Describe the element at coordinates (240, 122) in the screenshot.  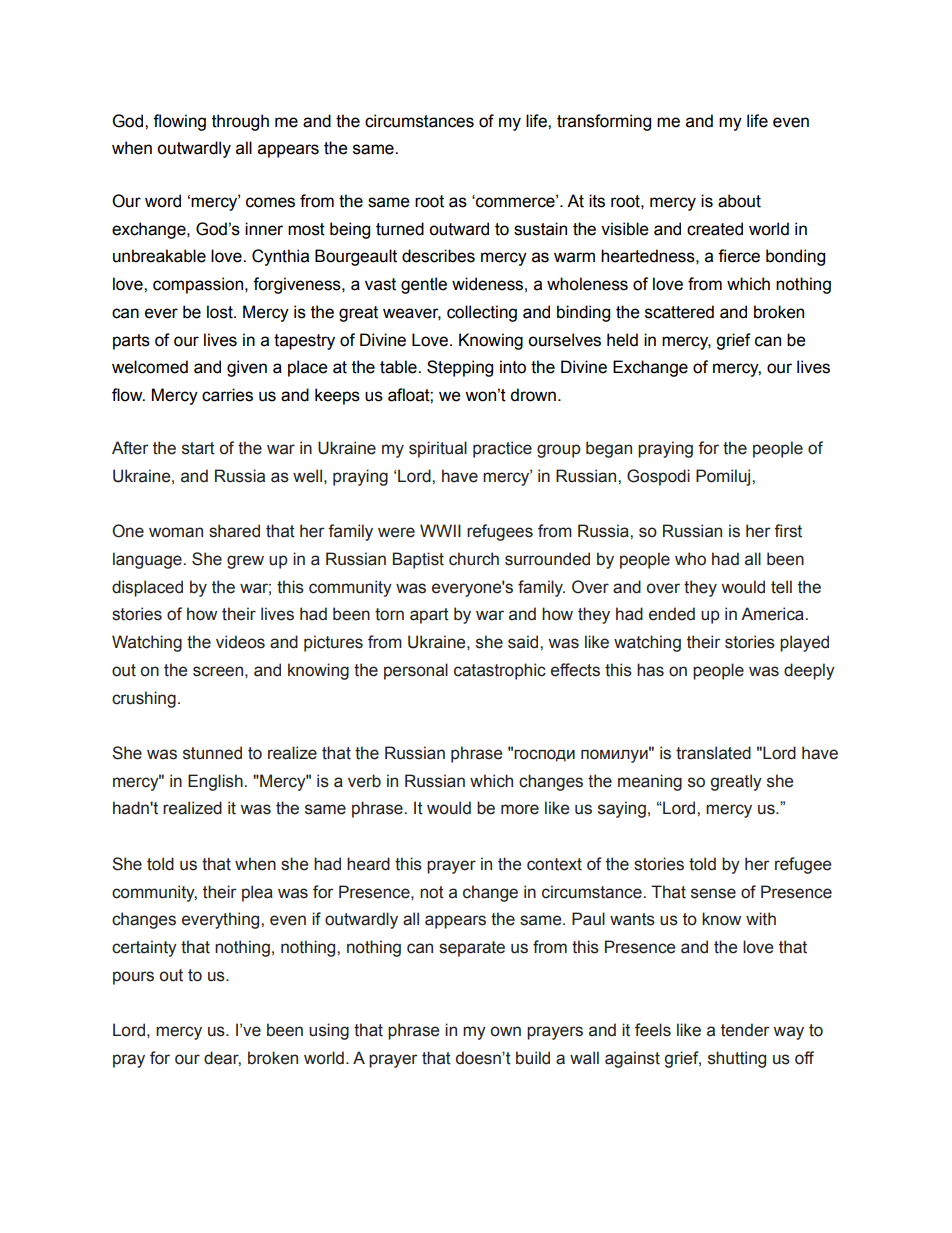
I see `through` at that location.
